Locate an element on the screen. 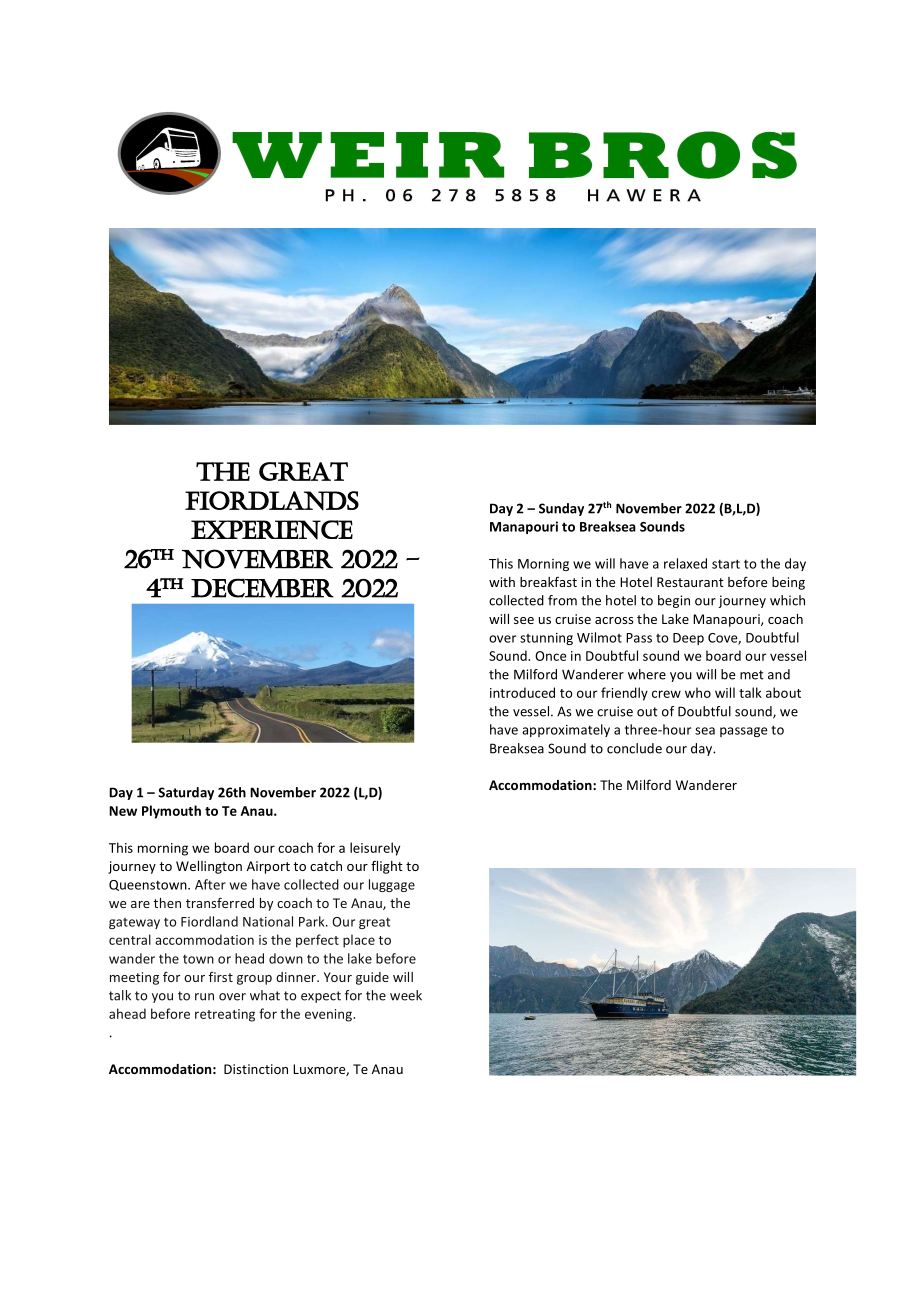 The width and height of the screenshot is (924, 1308). guide is located at coordinates (372, 978).
